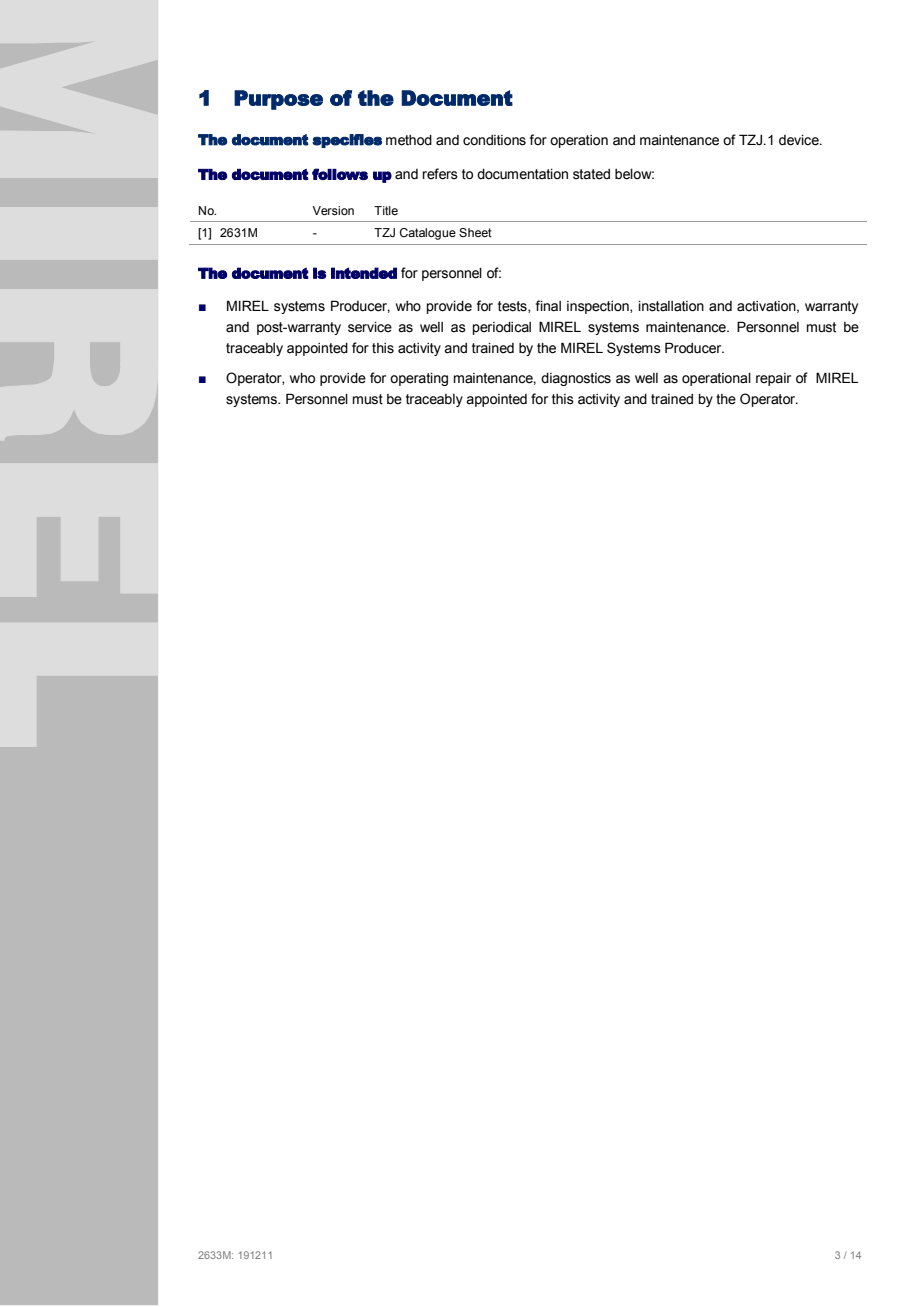 The height and width of the image is (1307, 924). What do you see at coordinates (419, 379) in the image?
I see `operating` at bounding box center [419, 379].
